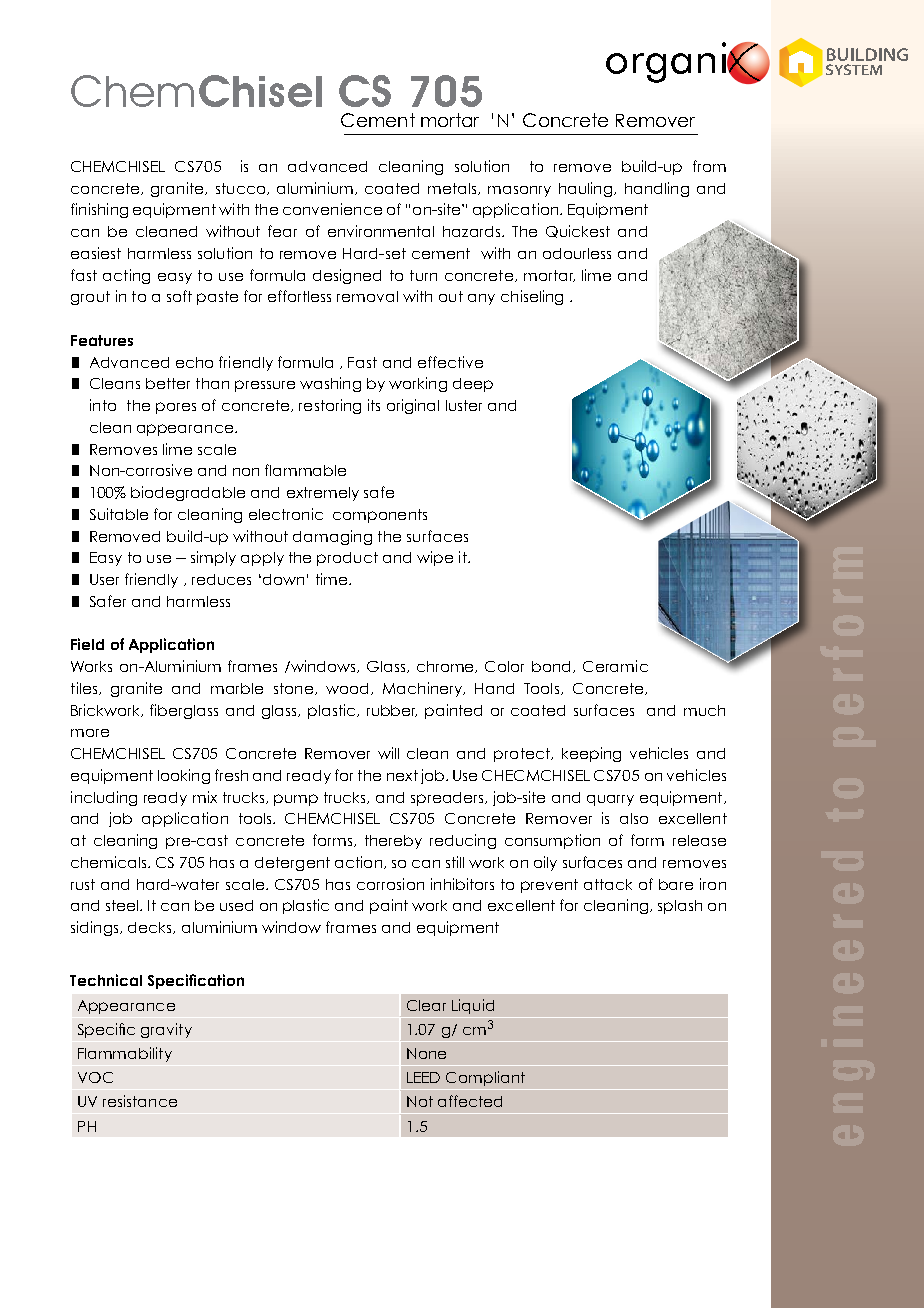  What do you see at coordinates (453, 189) in the screenshot?
I see `metals` at bounding box center [453, 189].
